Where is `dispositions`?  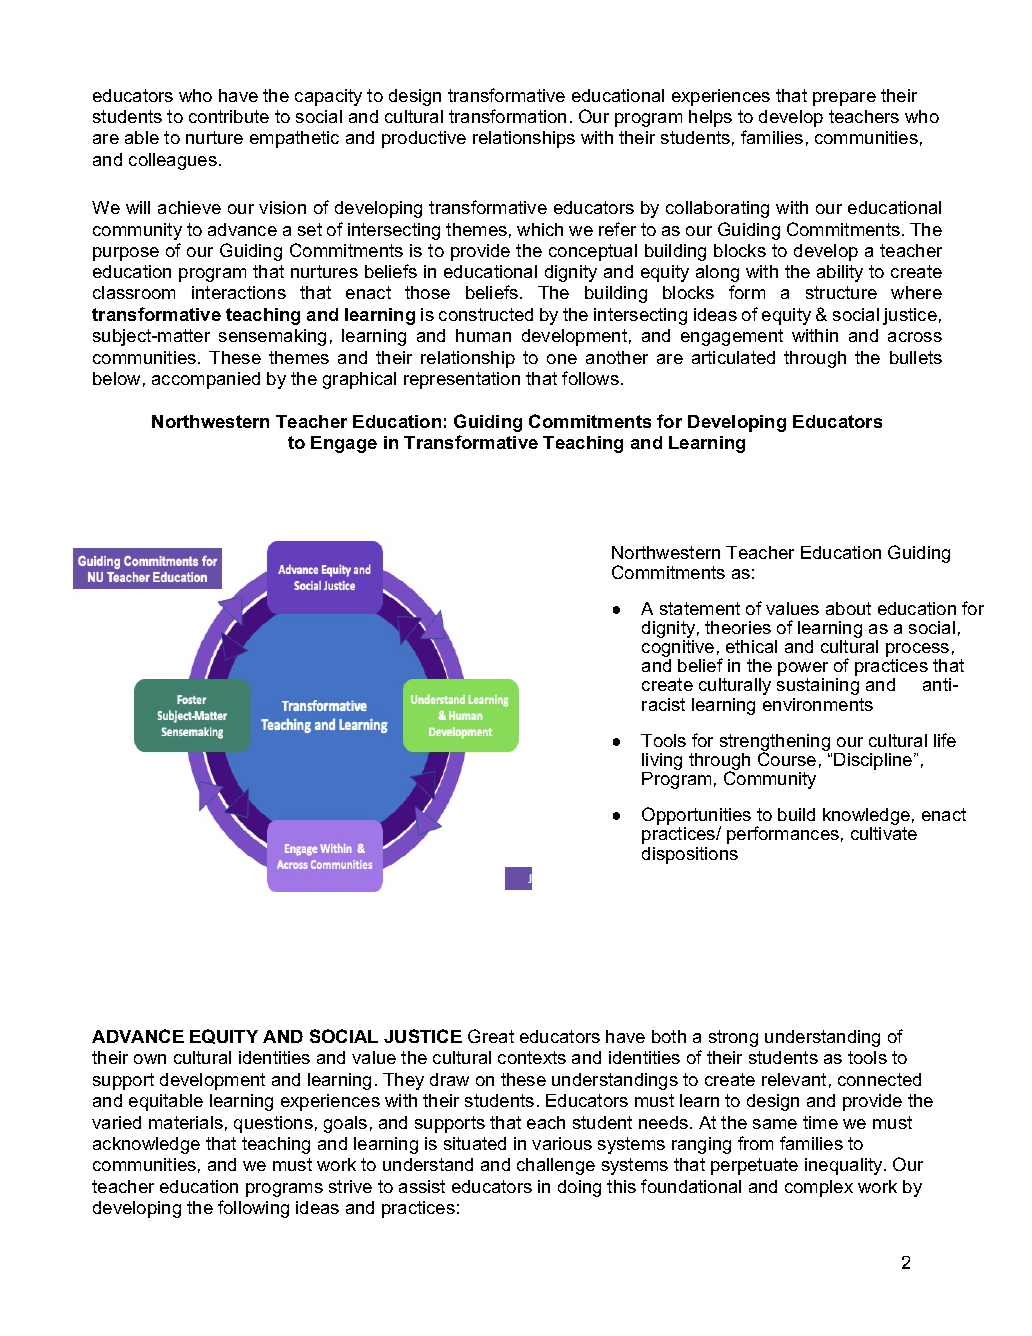 dispositions is located at coordinates (690, 855).
